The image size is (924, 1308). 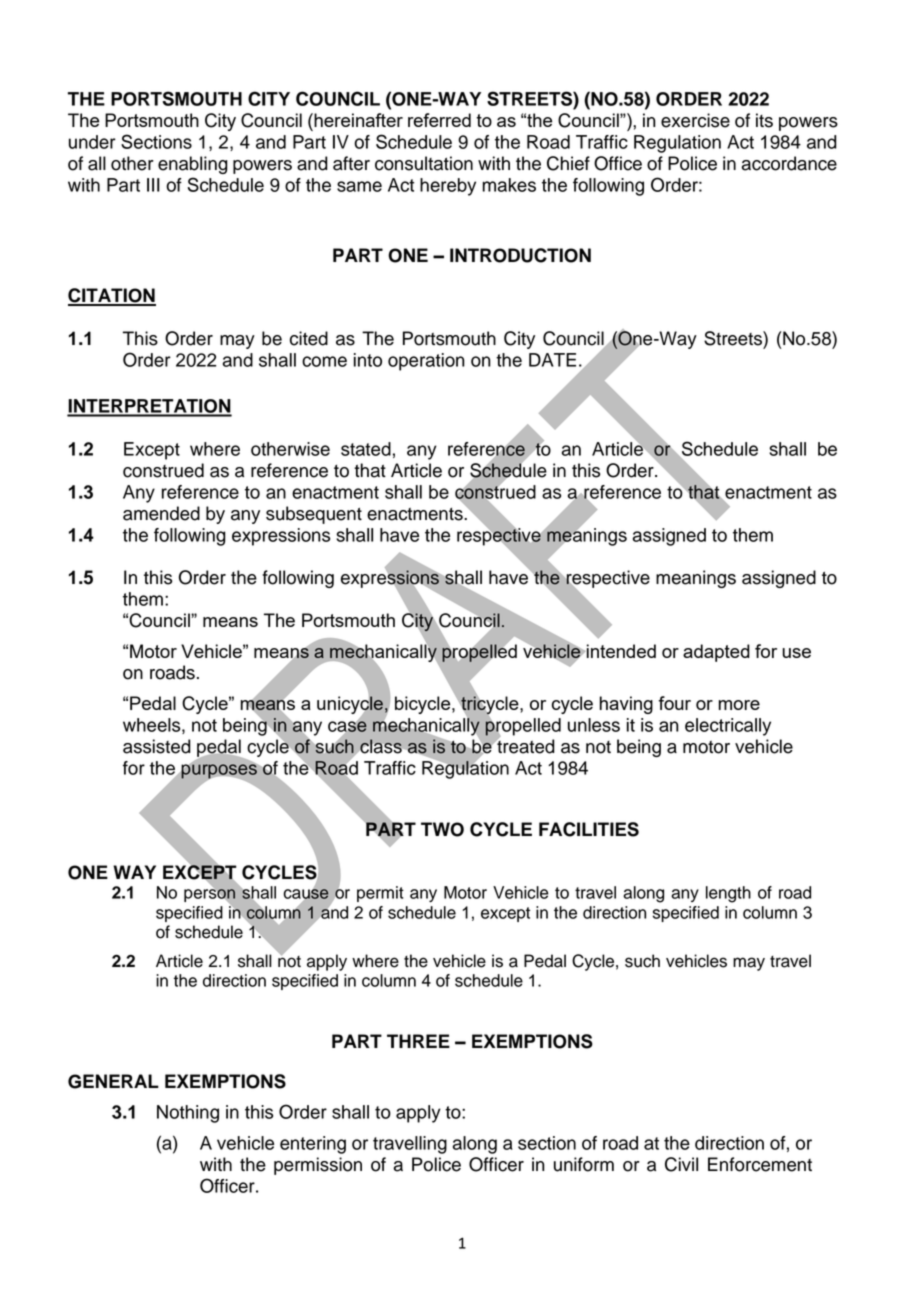 What do you see at coordinates (381, 746) in the page?
I see `class` at bounding box center [381, 746].
